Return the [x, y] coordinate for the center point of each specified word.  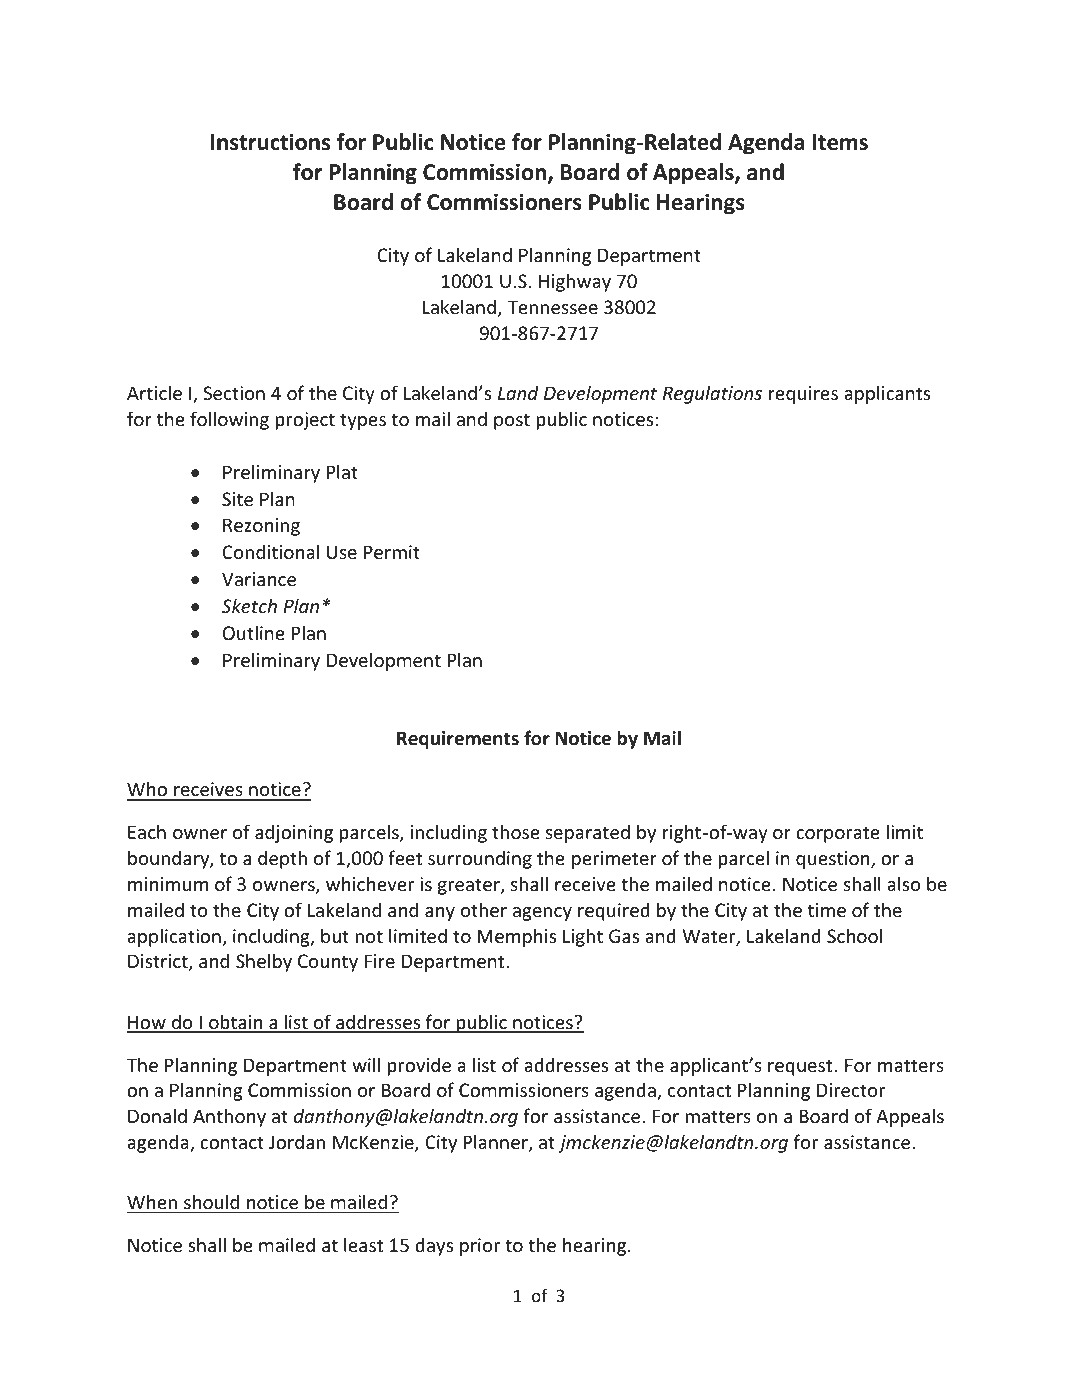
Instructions [270, 142]
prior [480, 1247]
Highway [575, 282]
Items [840, 142]
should [211, 1201]
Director [851, 1090]
